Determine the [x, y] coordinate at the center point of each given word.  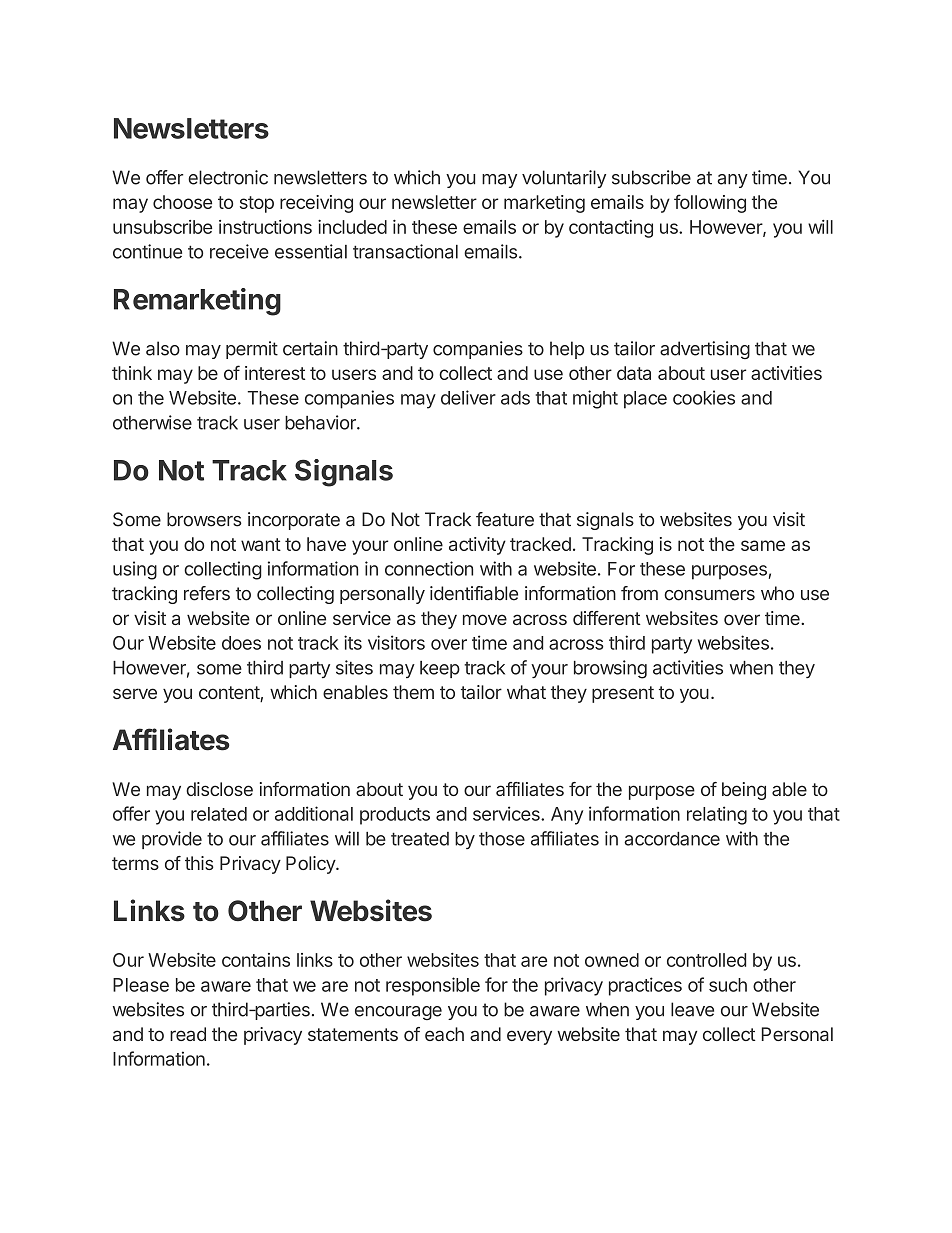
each [444, 1034]
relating [717, 815]
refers [207, 593]
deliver [468, 397]
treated [420, 839]
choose [182, 202]
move [485, 619]
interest [275, 373]
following [710, 203]
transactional [405, 251]
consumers [709, 595]
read [188, 1034]
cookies [704, 397]
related [219, 814]
